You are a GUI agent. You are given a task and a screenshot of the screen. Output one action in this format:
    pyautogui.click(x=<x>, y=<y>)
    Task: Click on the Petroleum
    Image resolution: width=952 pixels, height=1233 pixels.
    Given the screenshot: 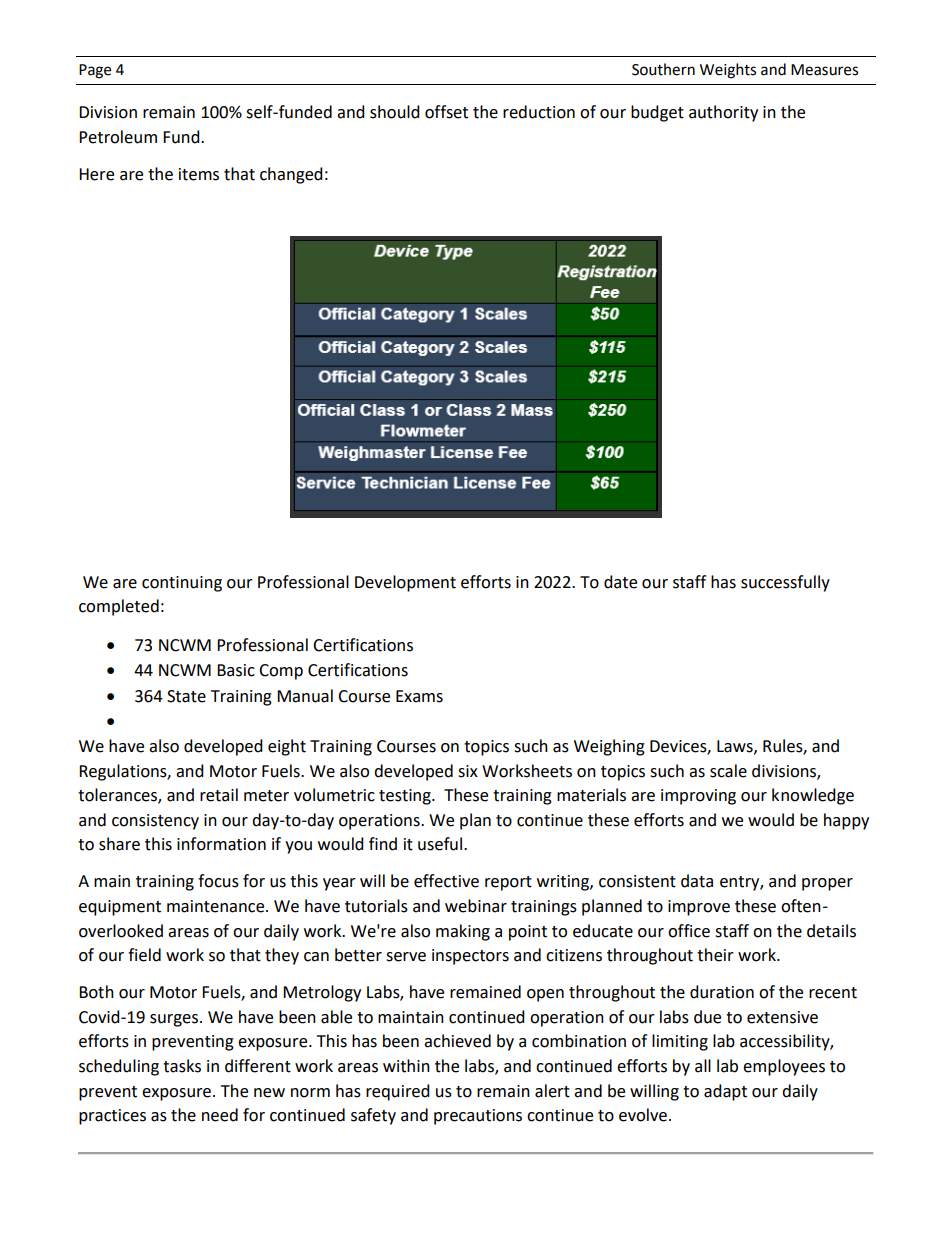 What is the action you would take?
    pyautogui.click(x=118, y=137)
